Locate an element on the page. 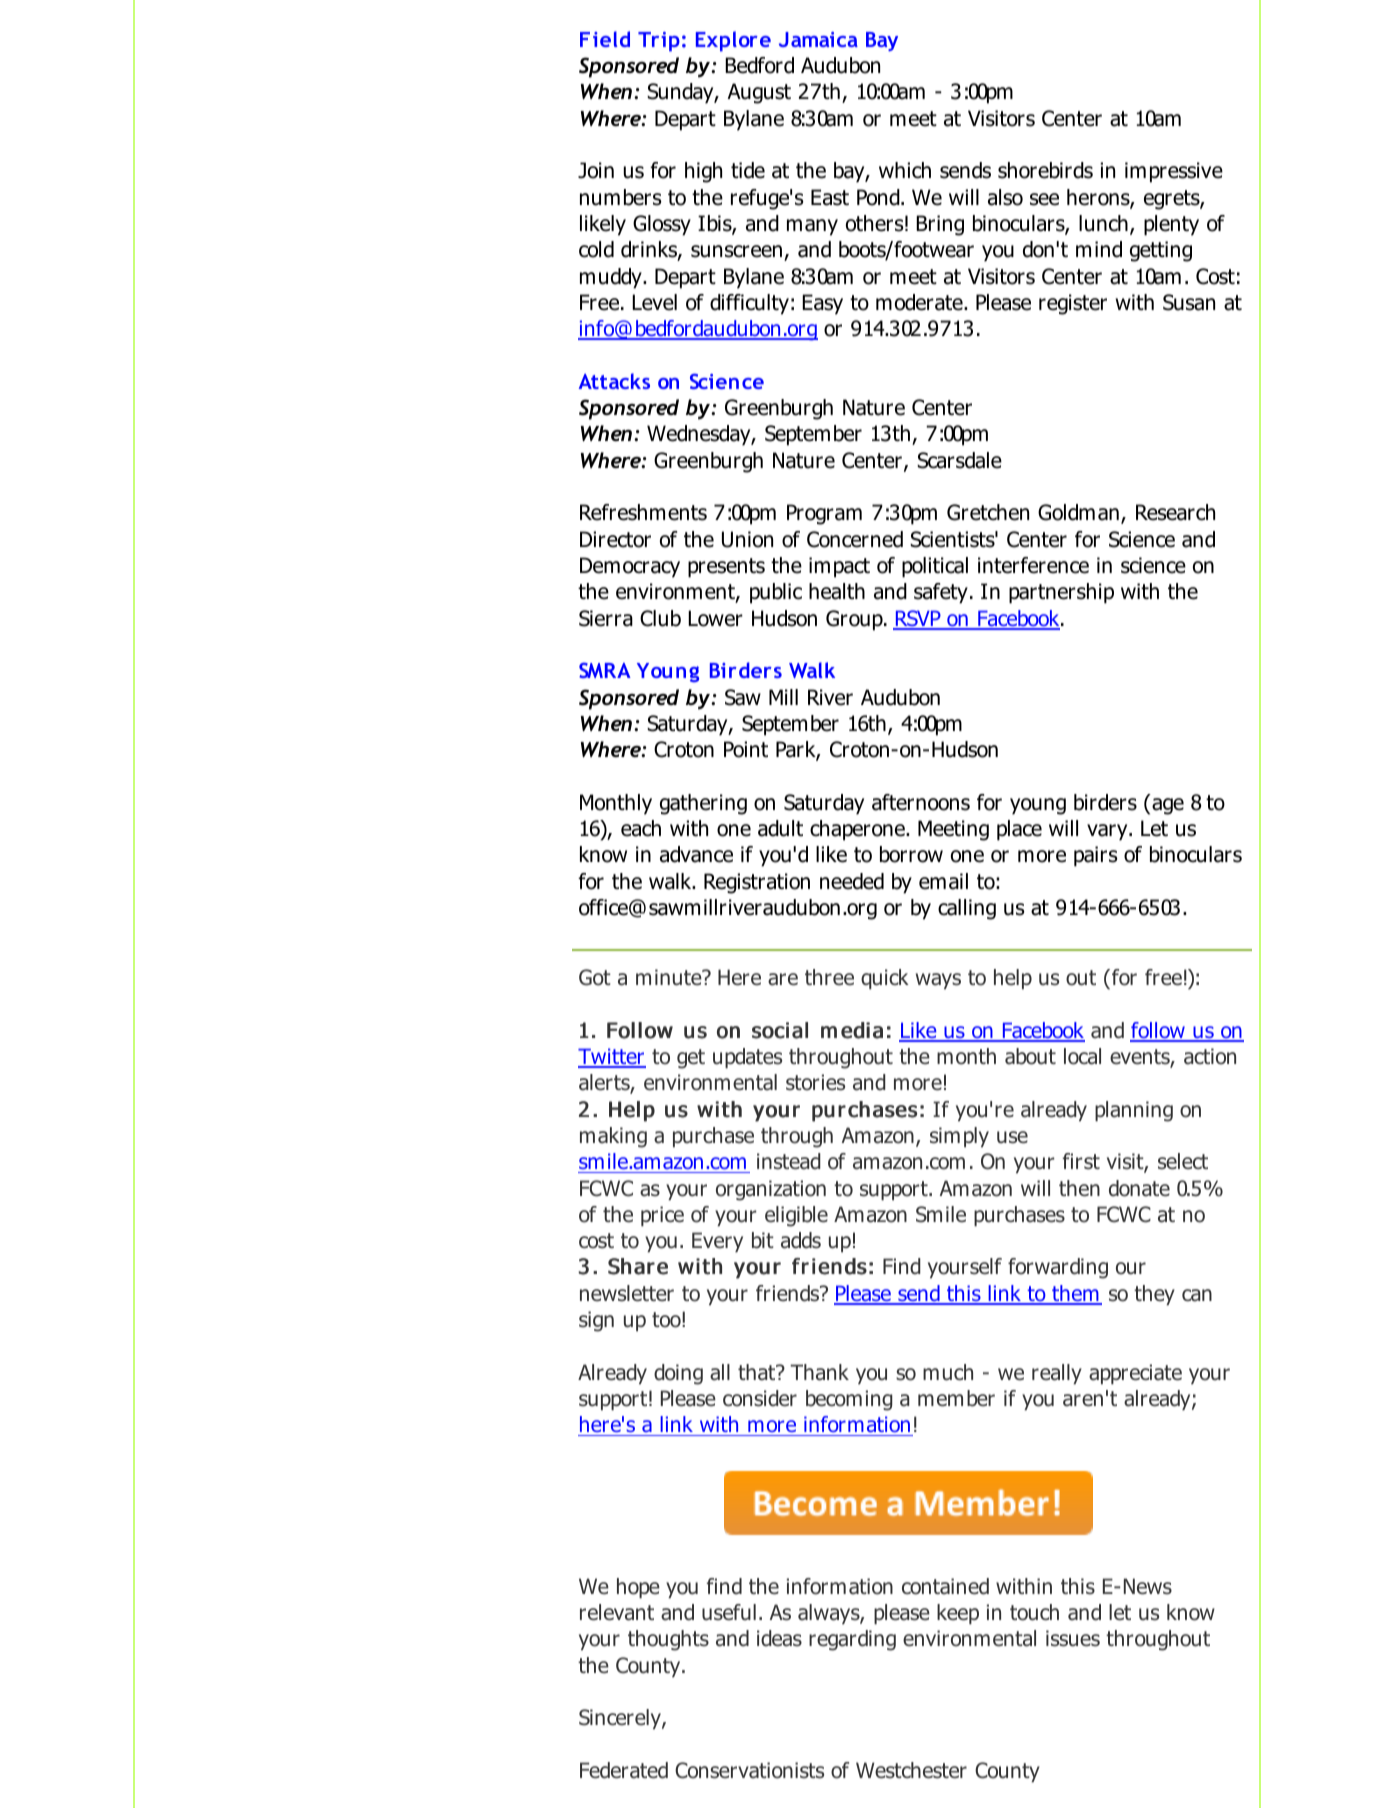 The image size is (1397, 1808). thoughts is located at coordinates (668, 1640).
